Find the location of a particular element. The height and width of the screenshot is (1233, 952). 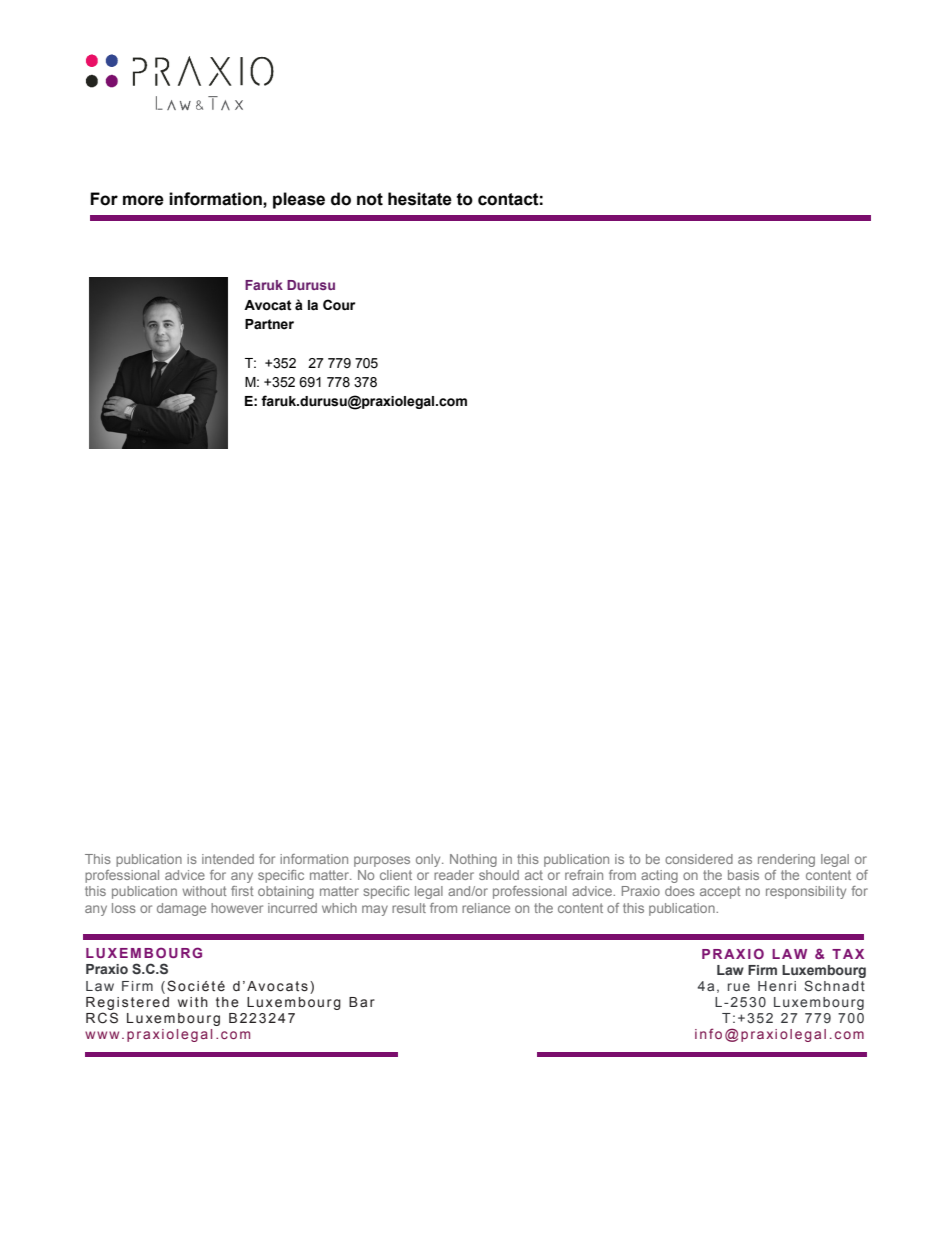

Cour is located at coordinates (339, 304).
